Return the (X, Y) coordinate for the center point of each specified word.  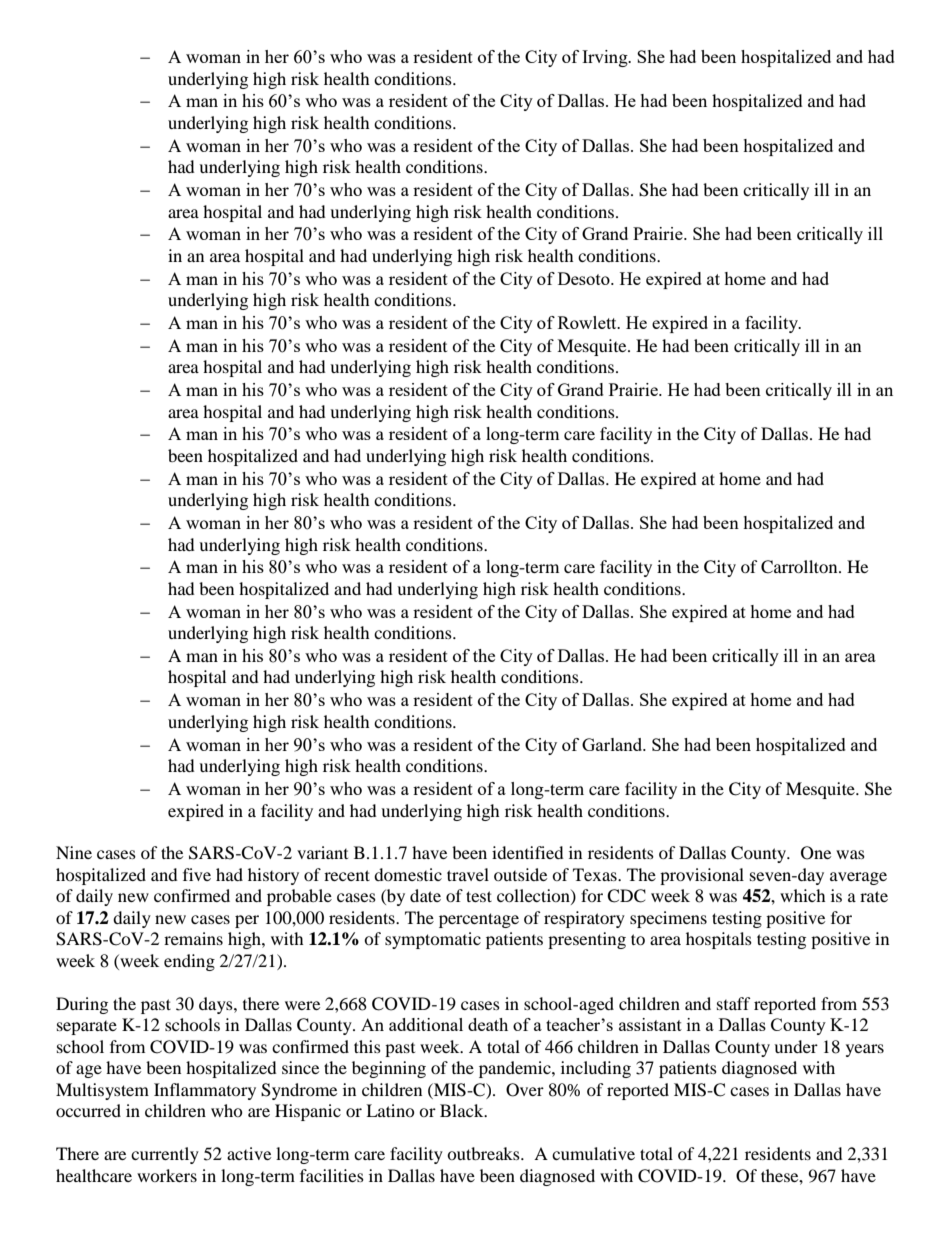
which (803, 895)
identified (528, 852)
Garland (613, 744)
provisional (702, 876)
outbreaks (484, 1153)
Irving (606, 58)
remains (193, 938)
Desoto (585, 278)
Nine (74, 852)
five (197, 874)
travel (468, 874)
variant (322, 852)
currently (165, 1155)
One (816, 853)
